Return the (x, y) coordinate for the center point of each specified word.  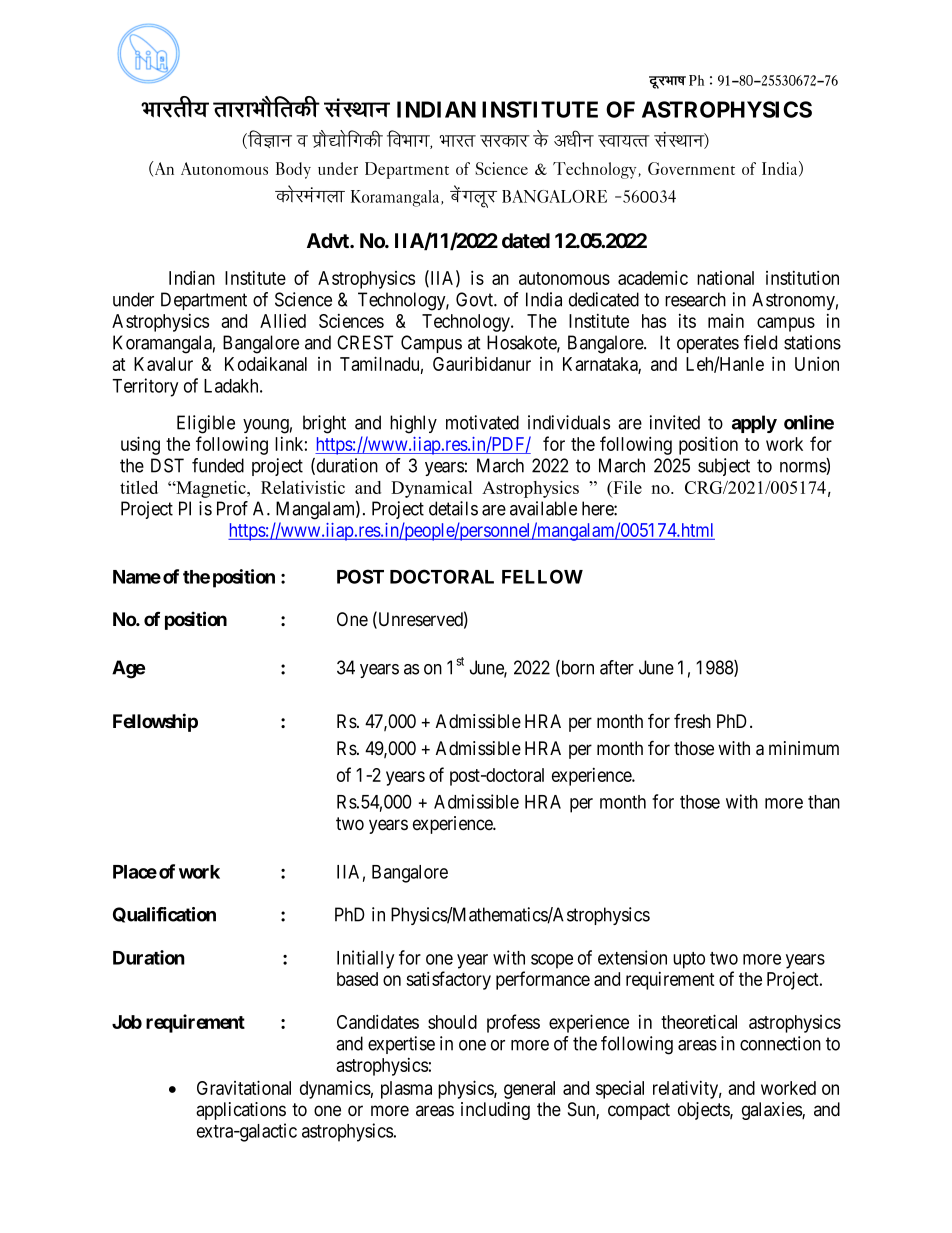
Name (137, 577)
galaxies (772, 1111)
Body (293, 170)
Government (691, 168)
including (495, 1111)
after (617, 667)
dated (526, 241)
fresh (692, 721)
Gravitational (244, 1087)
